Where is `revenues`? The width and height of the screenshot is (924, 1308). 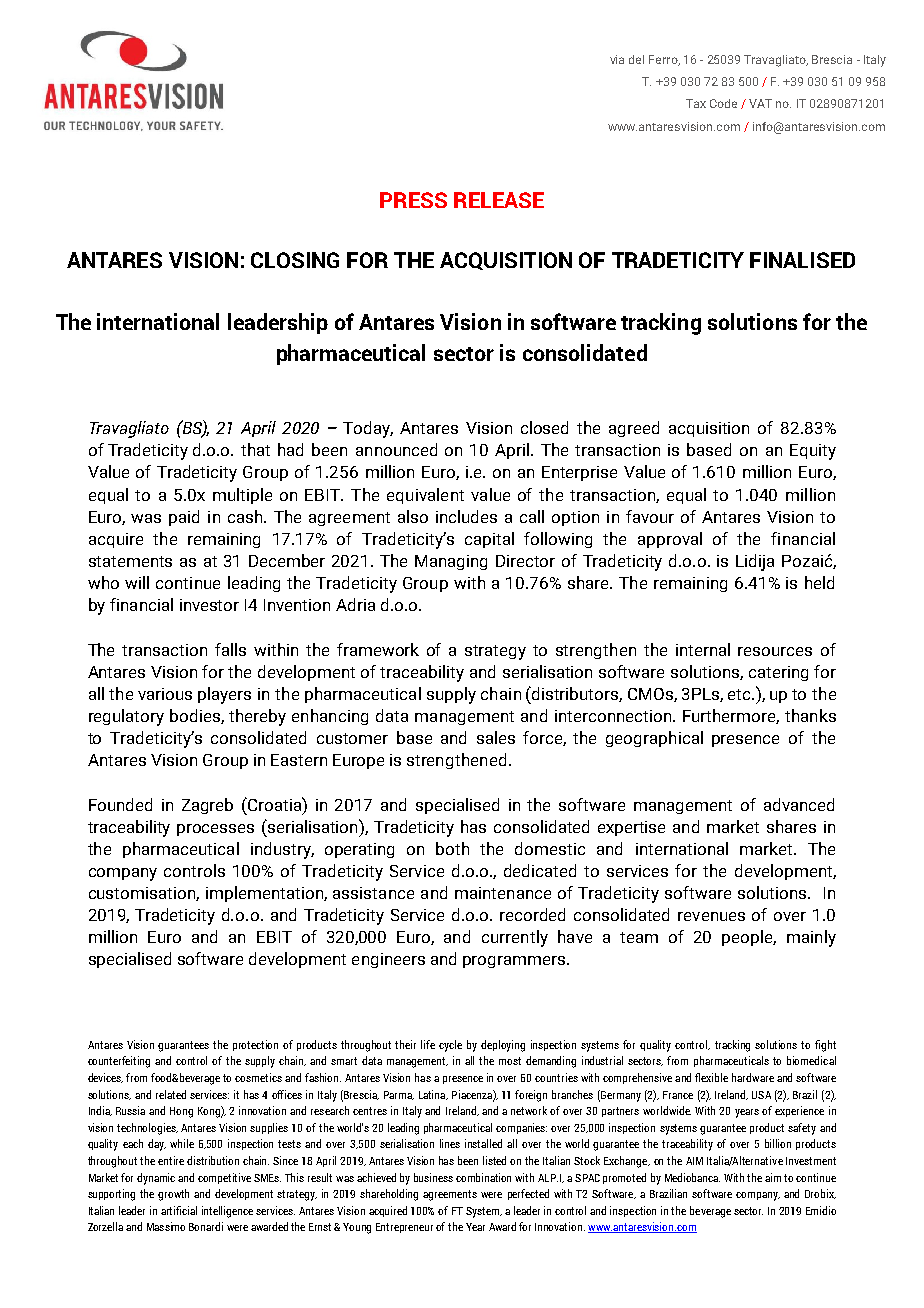
revenues is located at coordinates (711, 916).
